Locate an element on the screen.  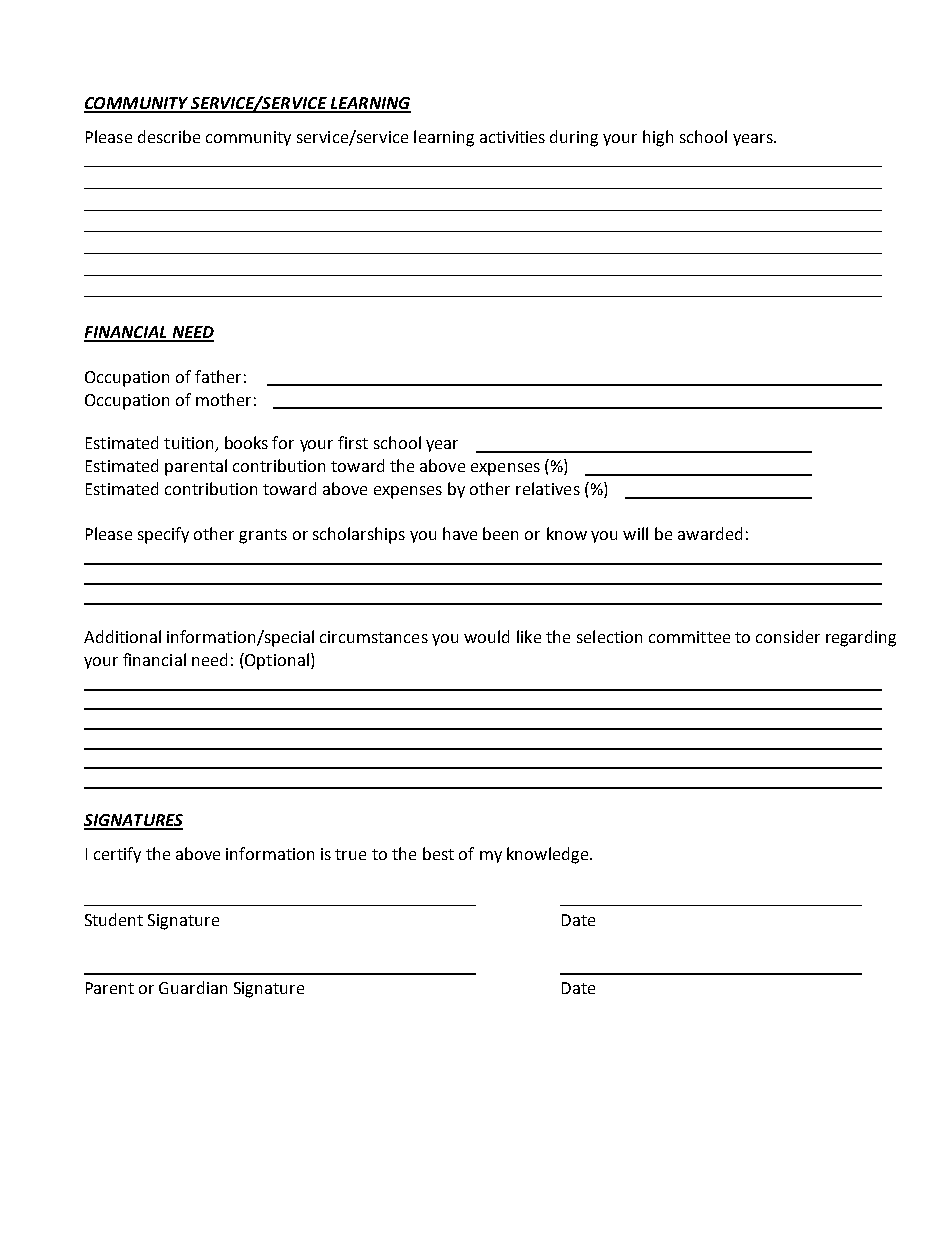
certify is located at coordinates (117, 855).
